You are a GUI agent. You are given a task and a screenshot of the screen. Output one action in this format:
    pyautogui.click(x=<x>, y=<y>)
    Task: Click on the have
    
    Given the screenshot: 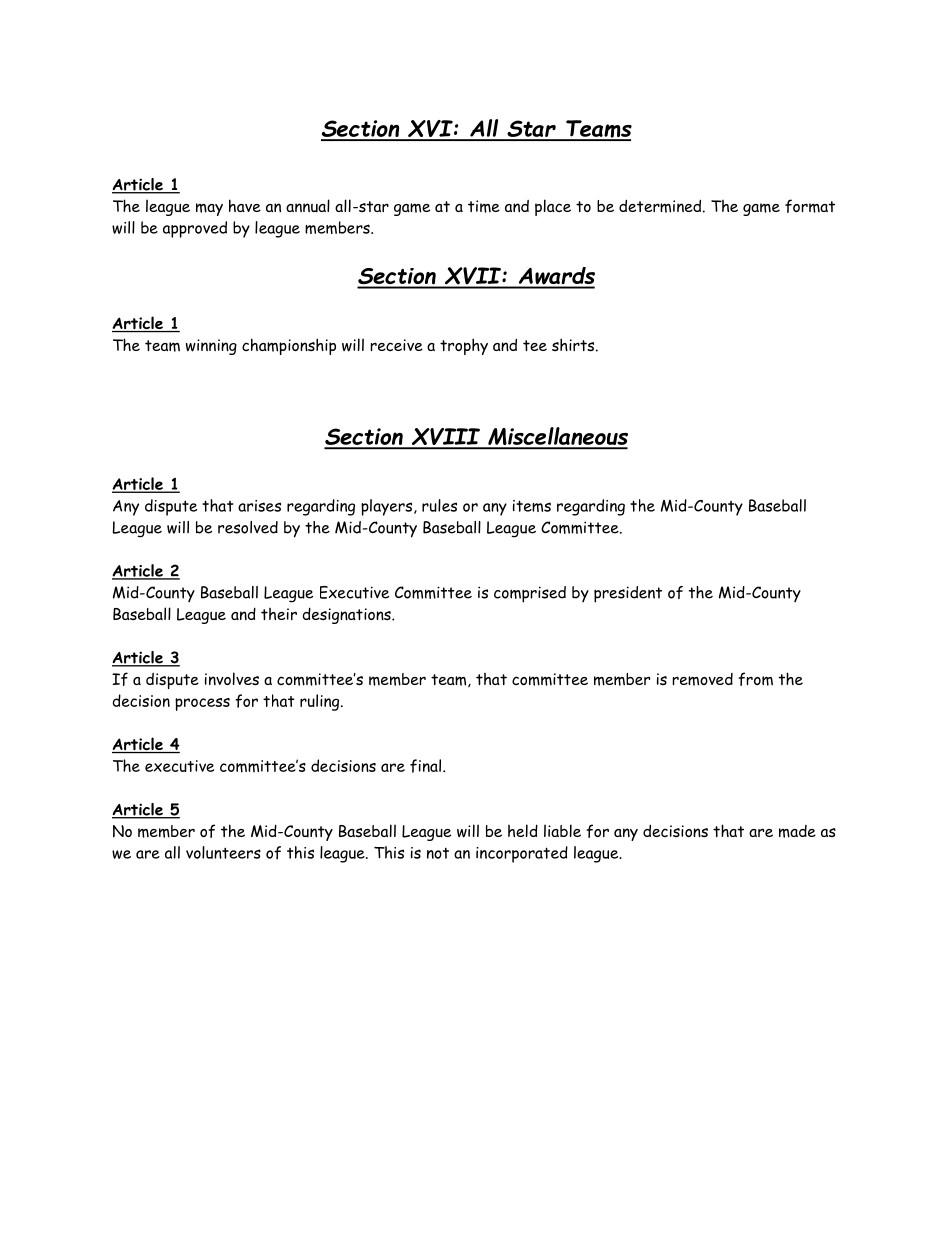 What is the action you would take?
    pyautogui.click(x=245, y=205)
